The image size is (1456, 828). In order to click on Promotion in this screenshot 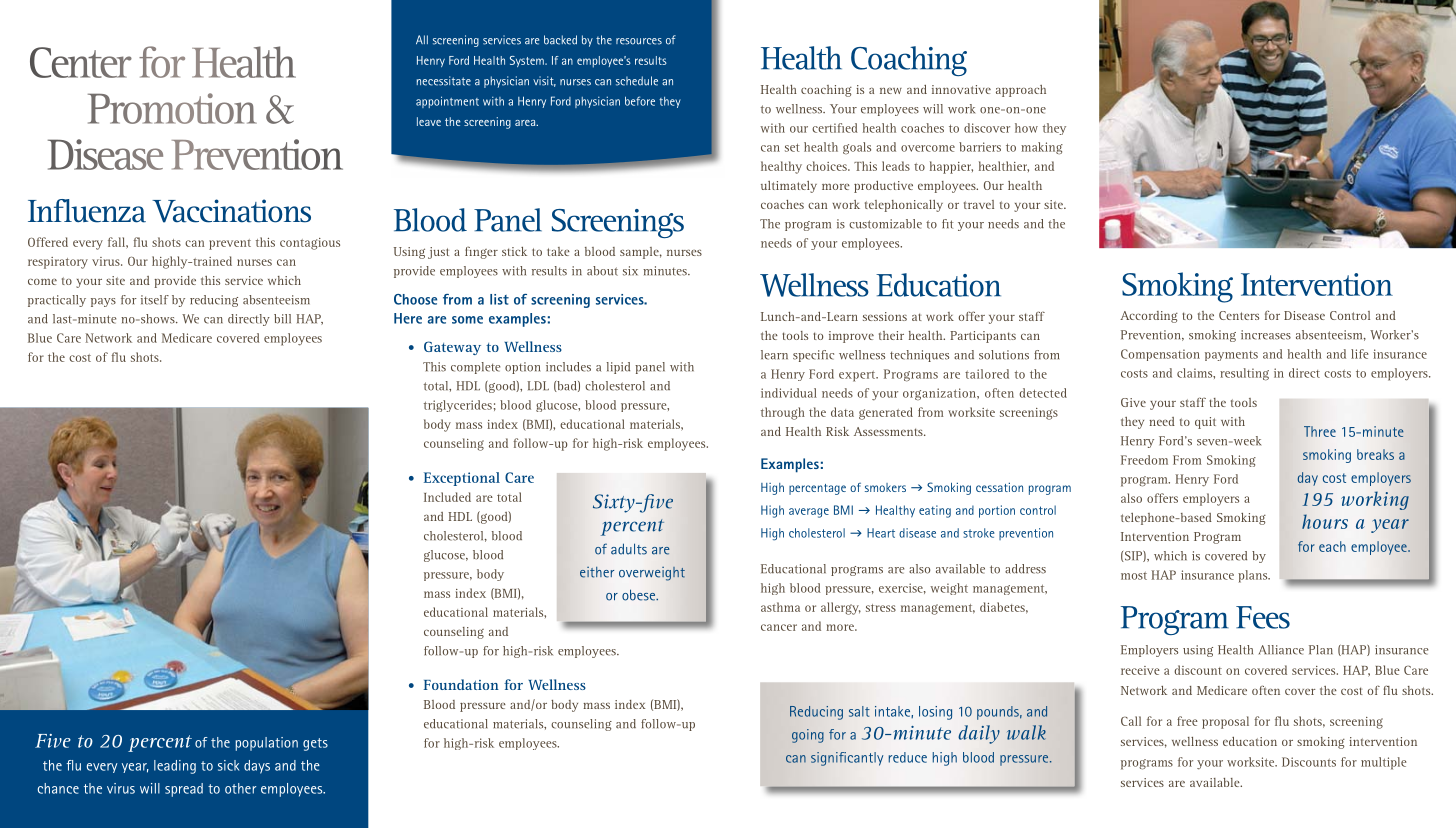, I will do `click(172, 108)`.
